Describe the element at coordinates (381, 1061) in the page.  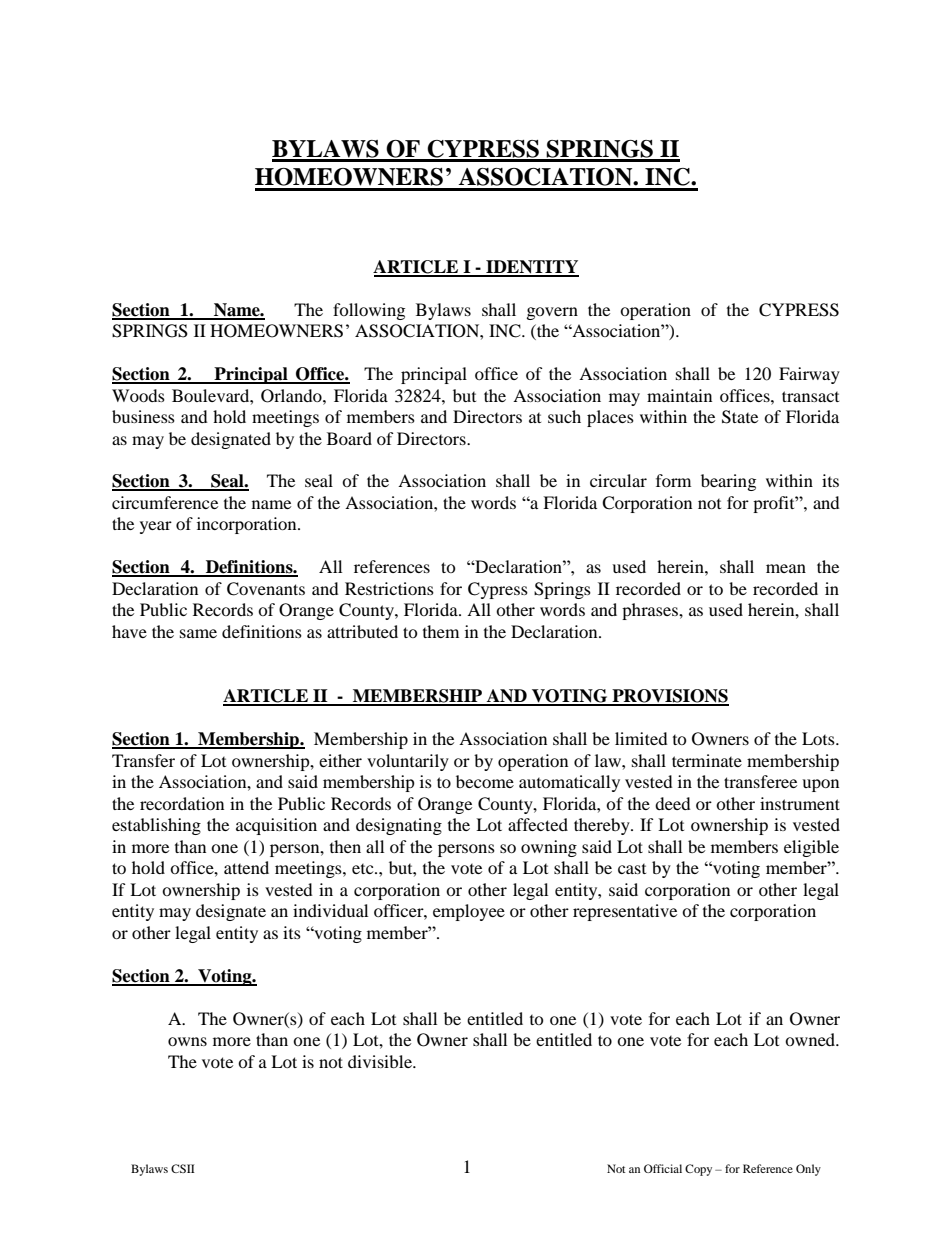
I see `divisible` at that location.
